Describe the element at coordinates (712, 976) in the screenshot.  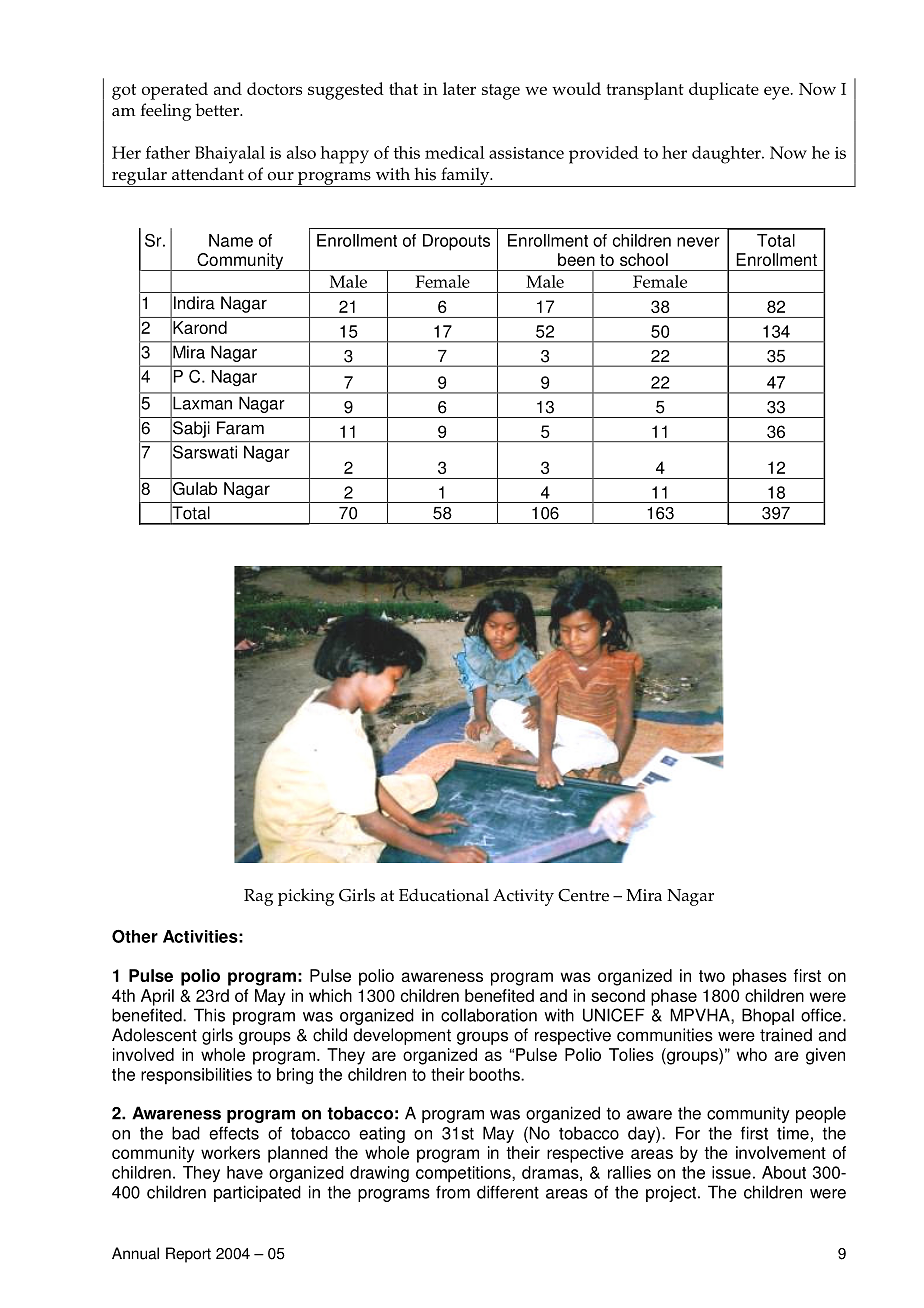
I see `two` at that location.
